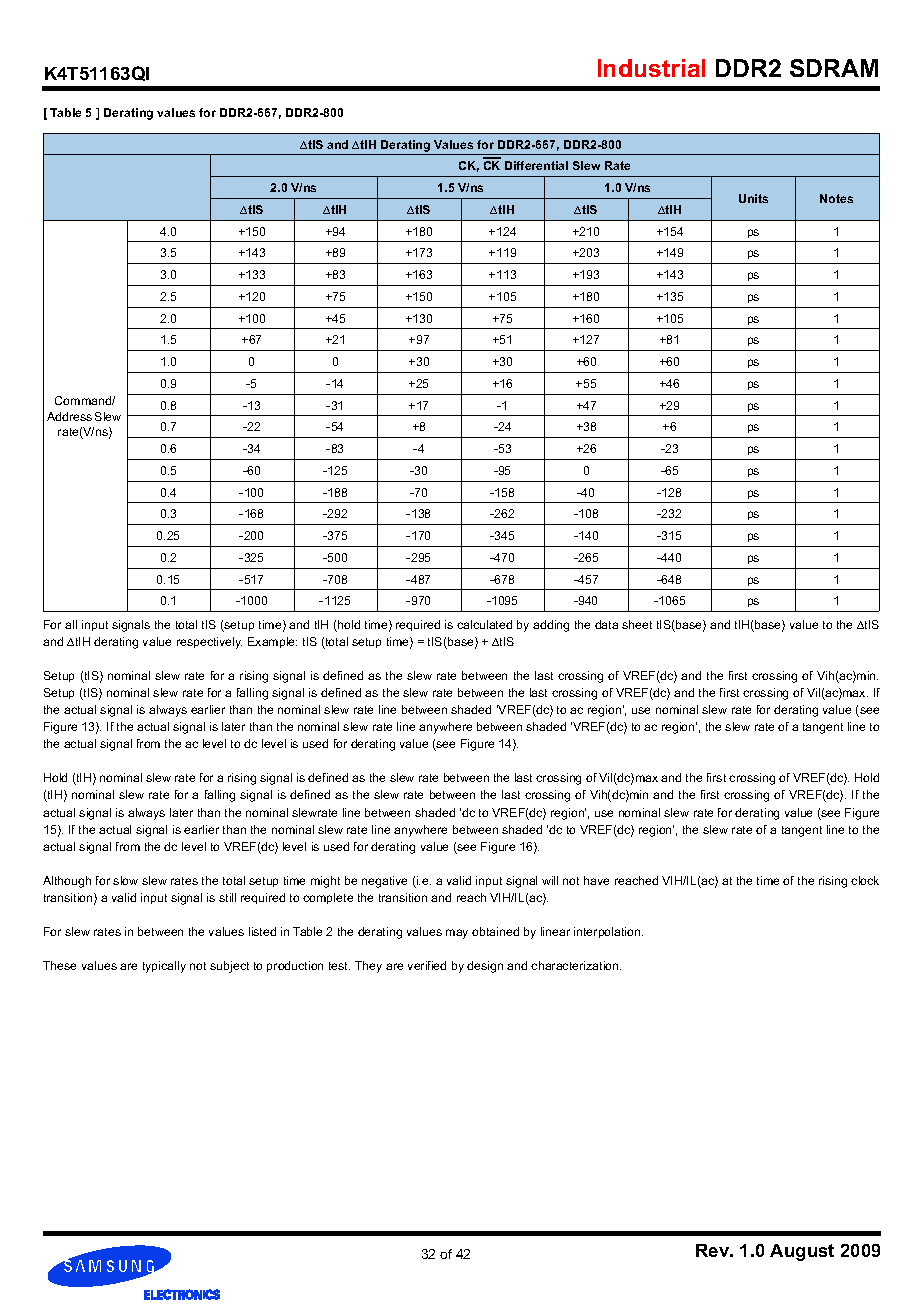 The height and width of the page is (1308, 924). Describe the element at coordinates (651, 68) in the page. I see `Industrial` at that location.
